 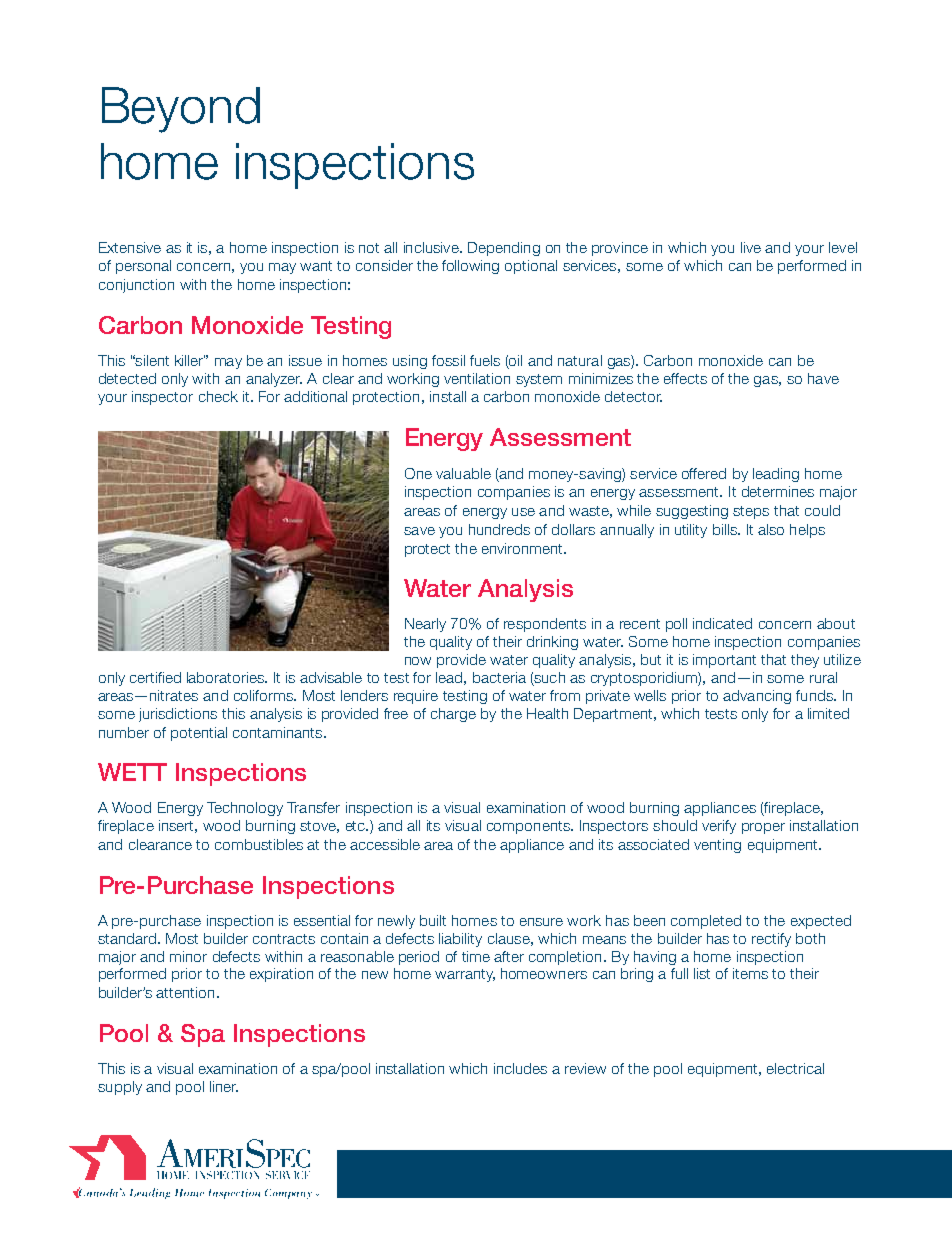 I want to click on check, so click(x=218, y=396).
